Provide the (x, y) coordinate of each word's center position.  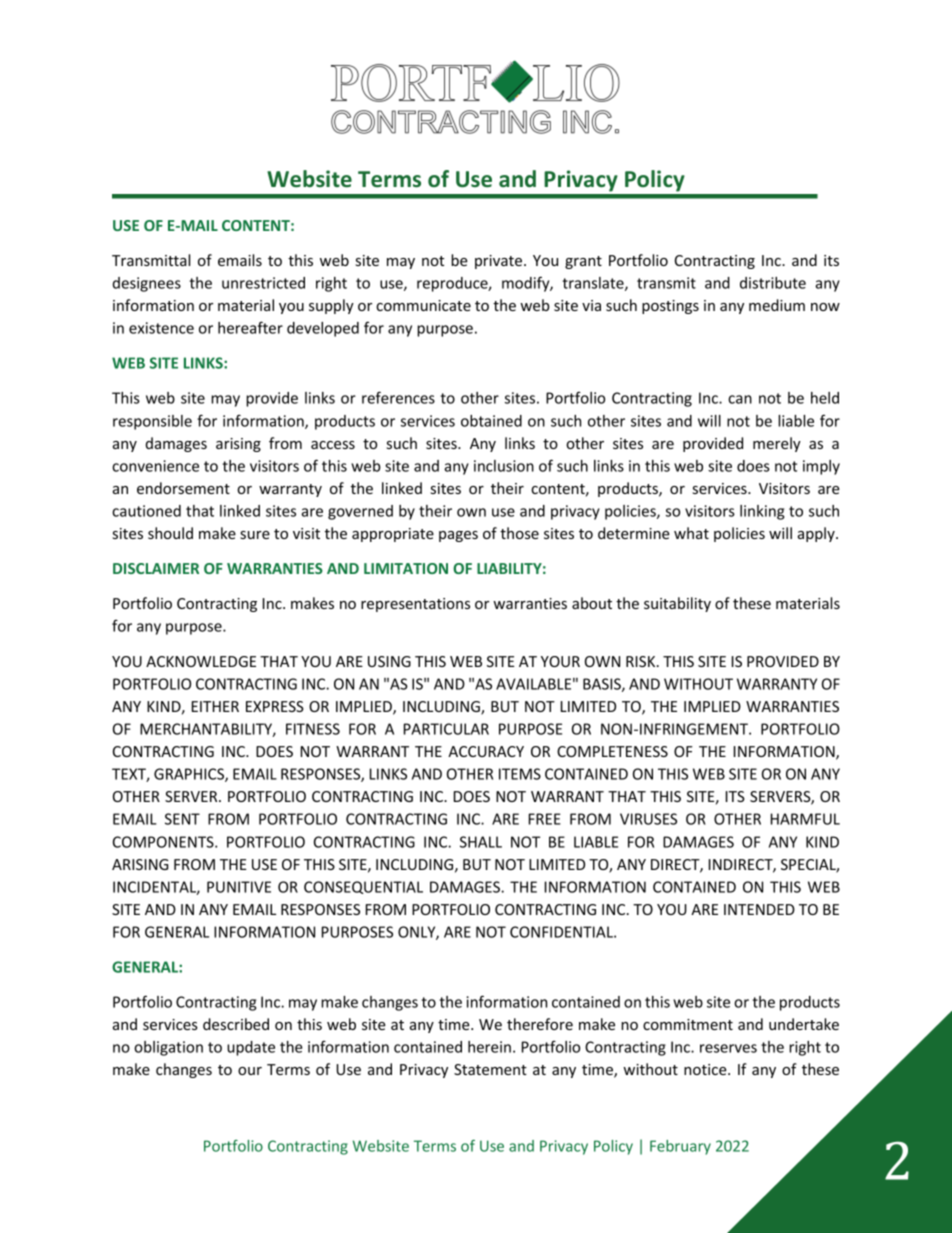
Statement (490, 1069)
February (680, 1147)
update (251, 1048)
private (500, 262)
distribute (773, 283)
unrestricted (263, 283)
